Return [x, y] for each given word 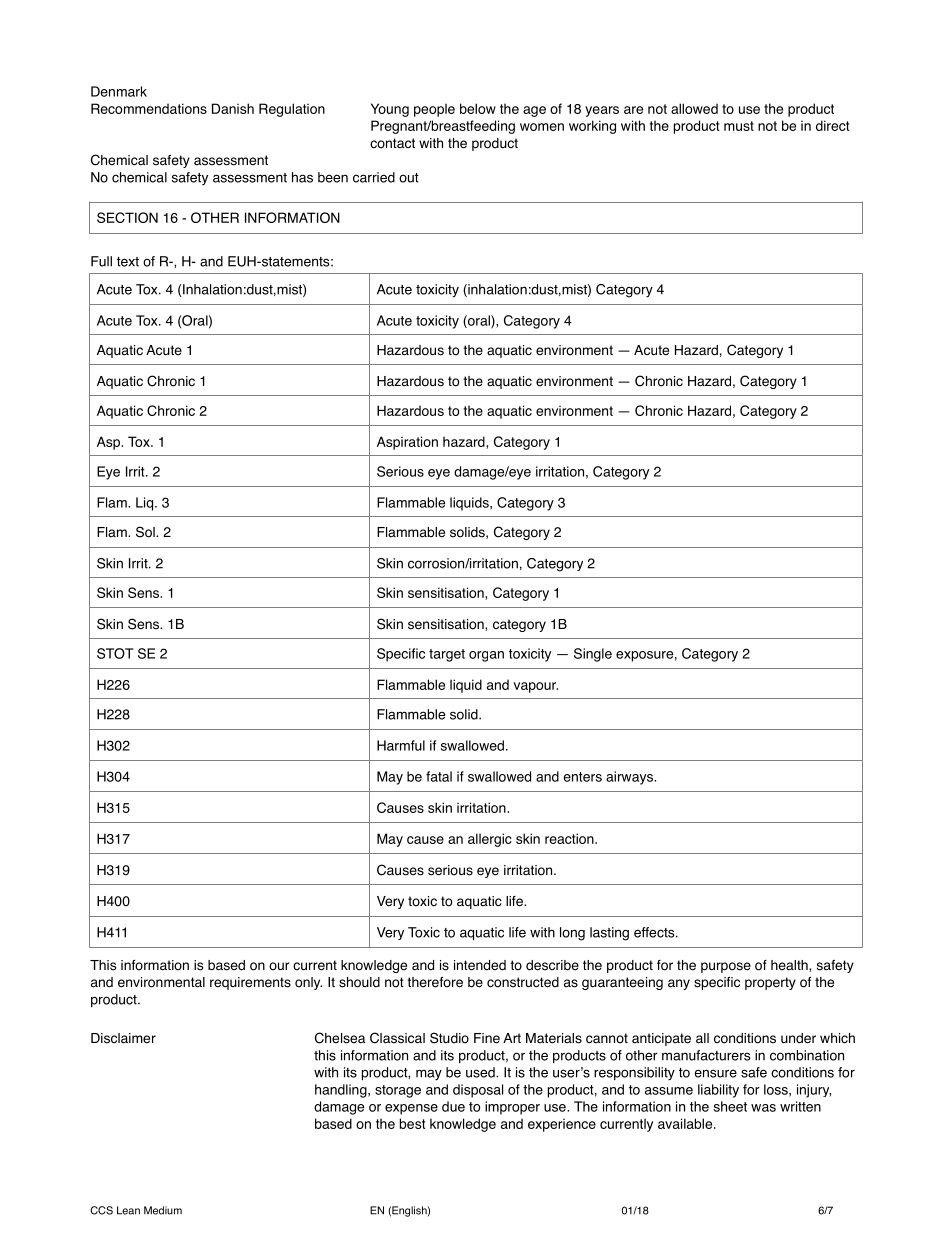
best [413, 1123]
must [739, 126]
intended [480, 965]
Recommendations [149, 108]
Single [593, 655]
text [128, 262]
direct [833, 125]
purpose [726, 967]
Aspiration [407, 443]
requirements [250, 983]
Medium [163, 1210]
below [478, 108]
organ [486, 656]
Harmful [401, 745]
